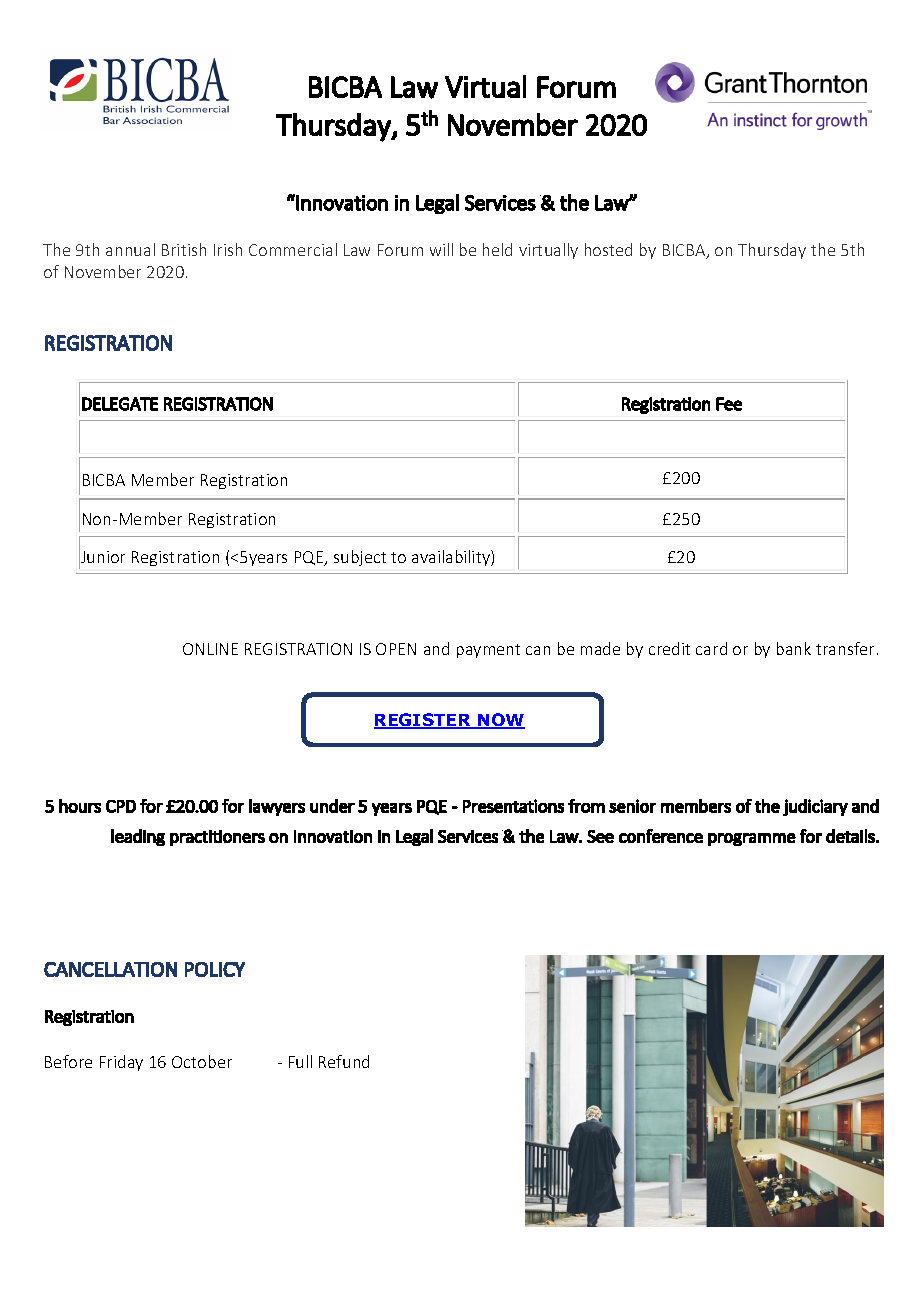 The image size is (924, 1308). I want to click on Presentations, so click(513, 806).
